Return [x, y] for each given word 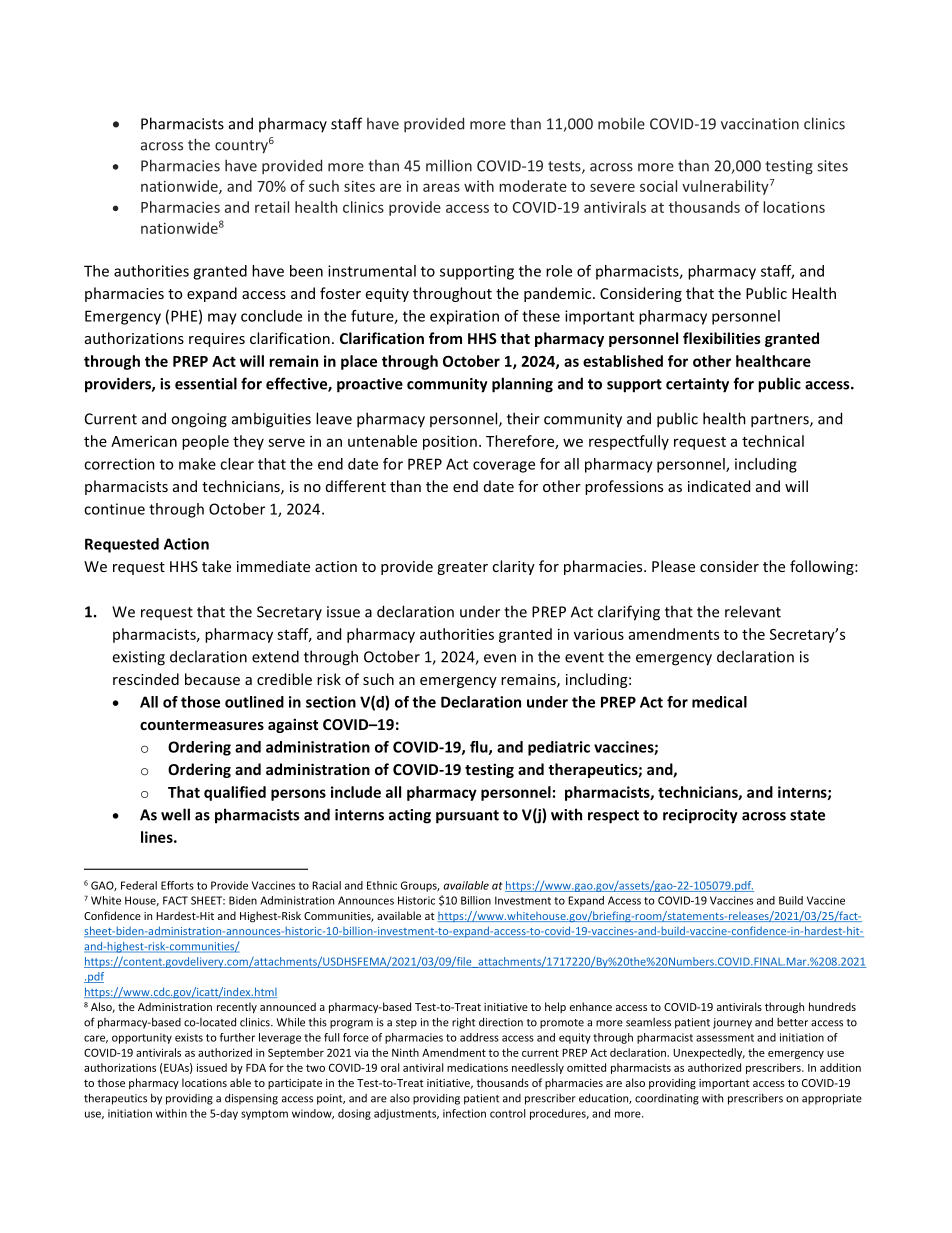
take [216, 566]
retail [272, 207]
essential [206, 383]
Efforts [177, 885]
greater [462, 568]
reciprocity [700, 816]
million [449, 165]
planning [522, 385]
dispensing [251, 1099]
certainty [697, 385]
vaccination [760, 124]
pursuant [467, 817]
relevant [753, 611]
